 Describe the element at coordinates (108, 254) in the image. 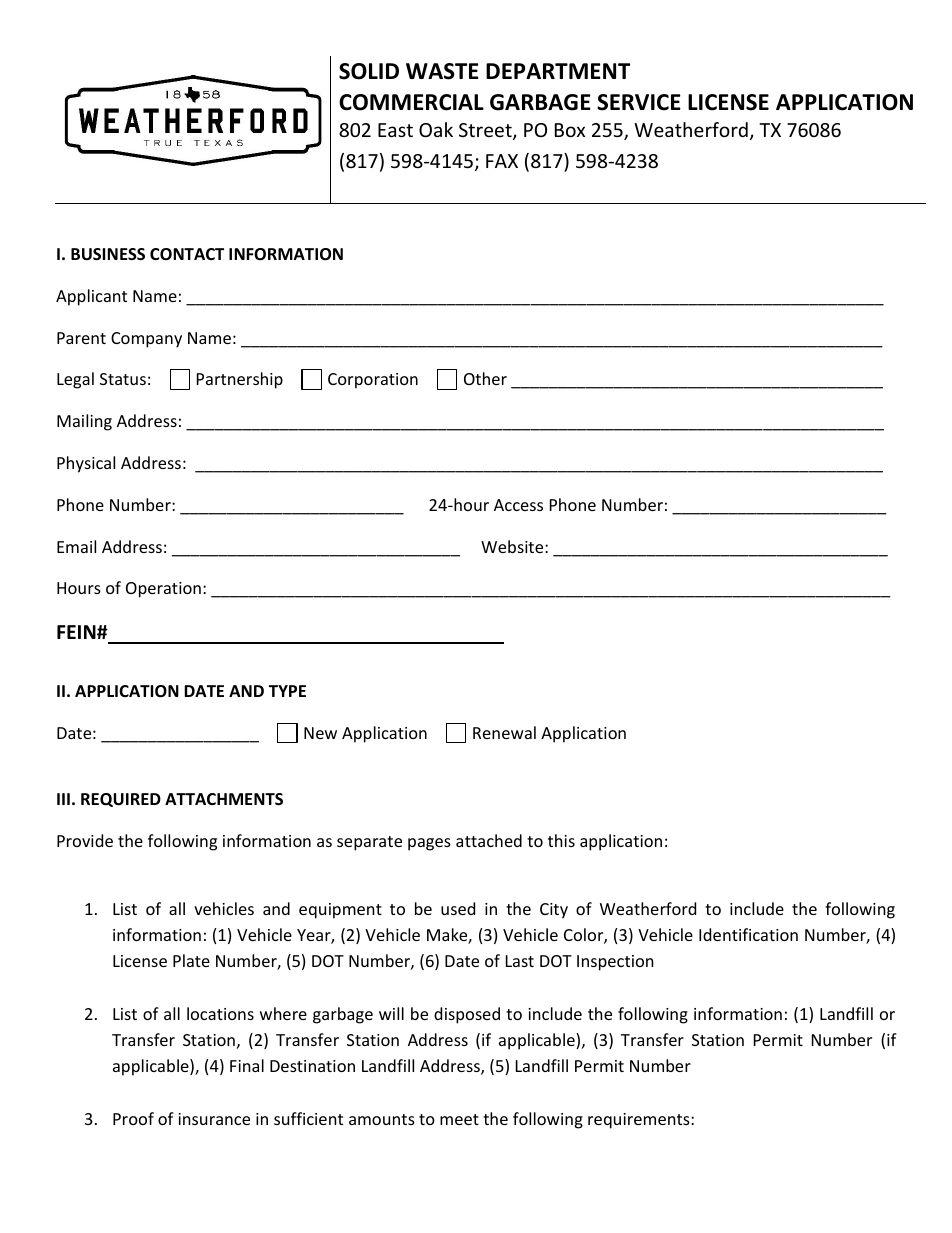

I see `BUSINESS` at that location.
